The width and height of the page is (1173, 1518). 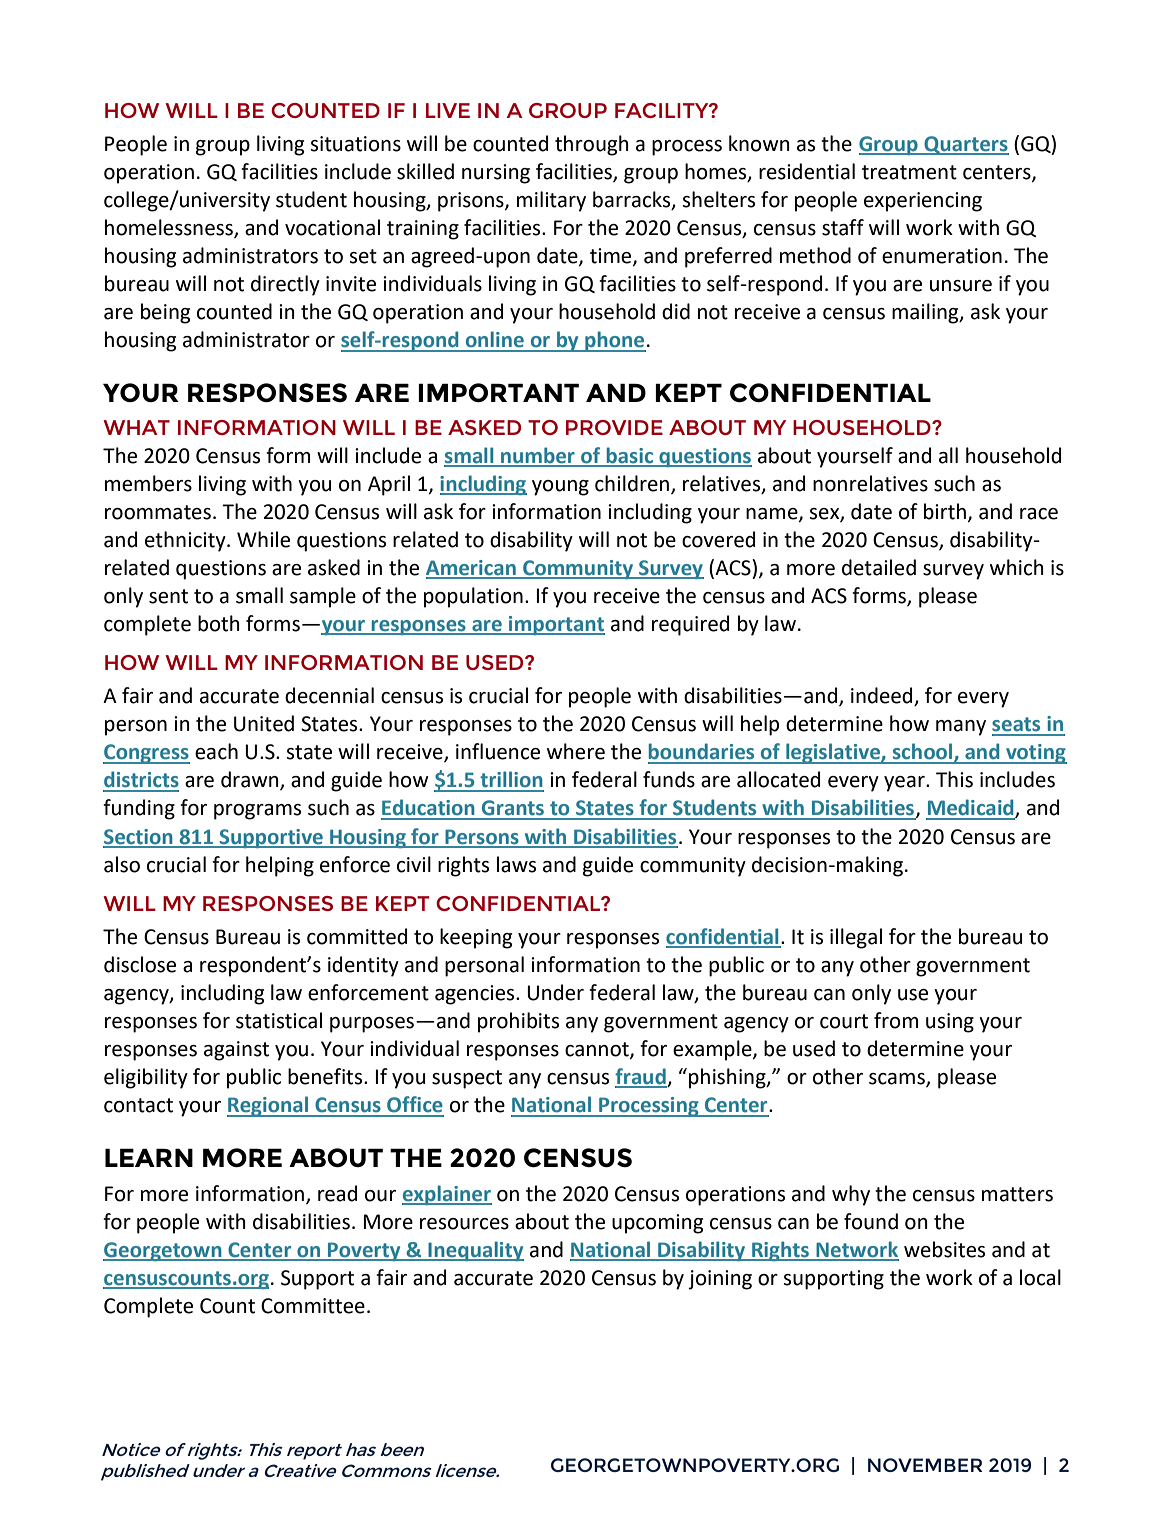 What do you see at coordinates (905, 784) in the page?
I see `year` at bounding box center [905, 784].
